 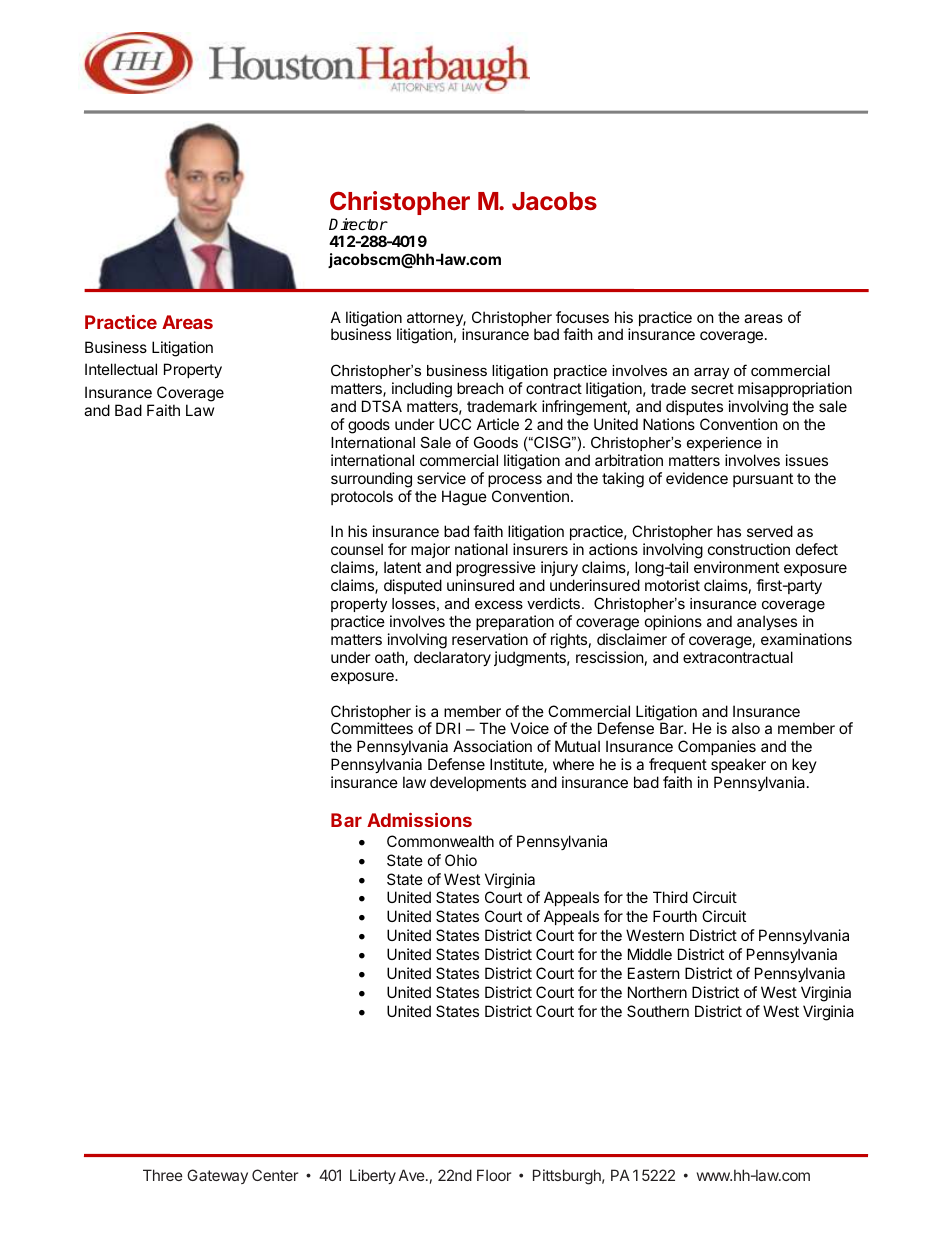 What do you see at coordinates (419, 820) in the screenshot?
I see `Admissions` at bounding box center [419, 820].
